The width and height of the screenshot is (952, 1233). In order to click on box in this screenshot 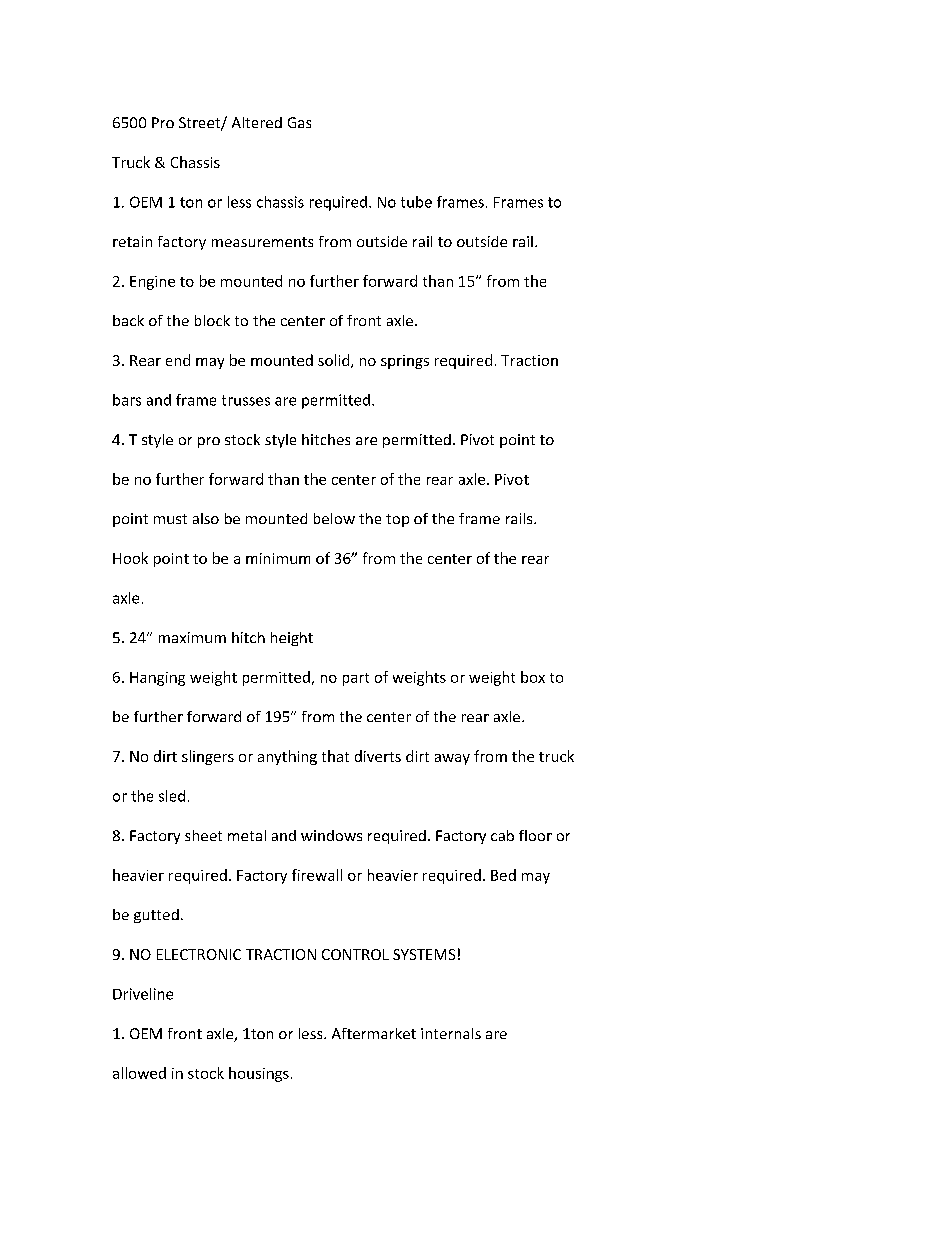, I will do `click(533, 677)`.
